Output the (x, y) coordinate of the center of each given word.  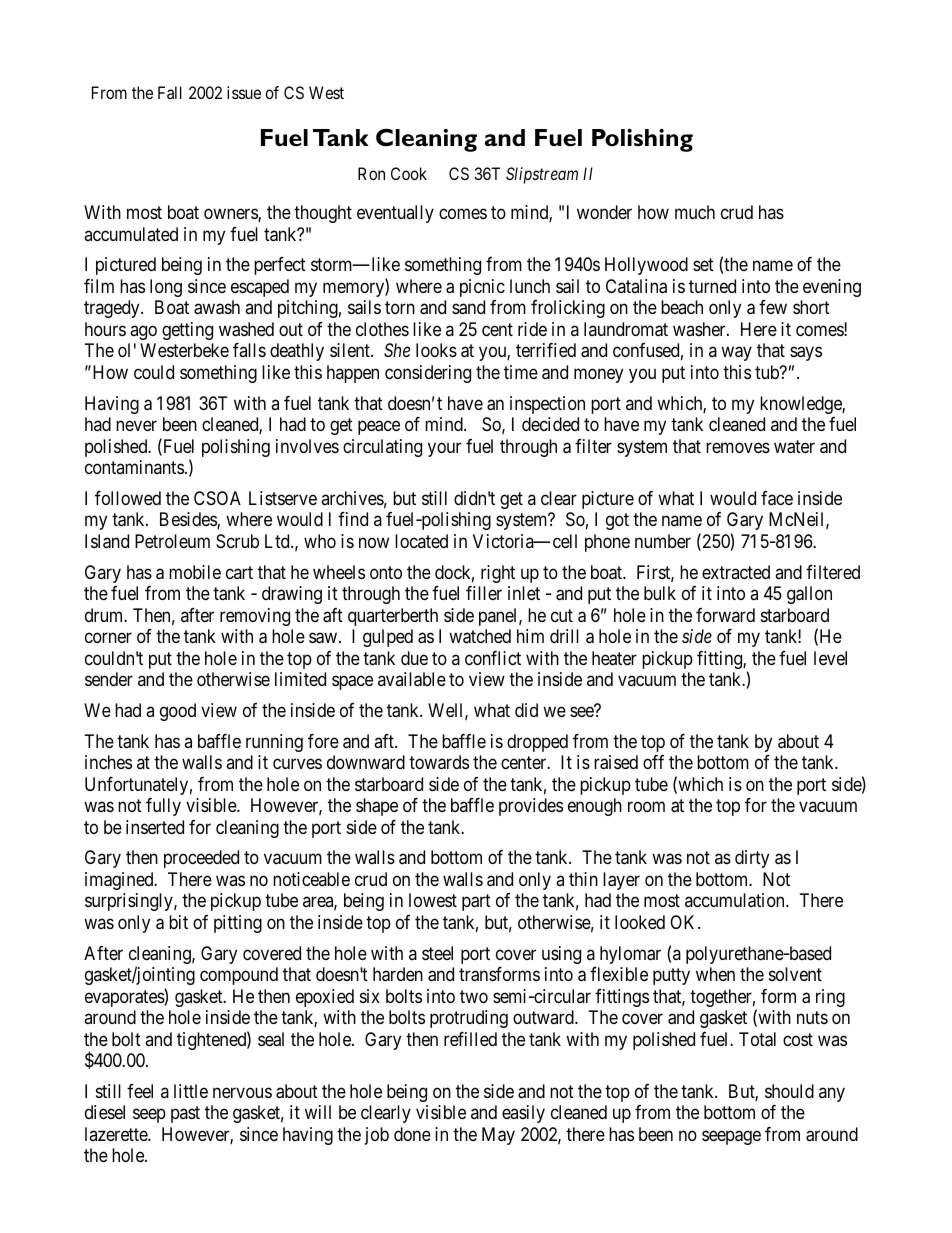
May (498, 1136)
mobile (195, 572)
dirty (752, 859)
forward (725, 615)
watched (480, 636)
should (789, 1091)
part (476, 903)
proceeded (201, 859)
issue (244, 92)
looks (436, 350)
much (695, 212)
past (185, 1115)
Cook (409, 173)
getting (187, 331)
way (736, 354)
